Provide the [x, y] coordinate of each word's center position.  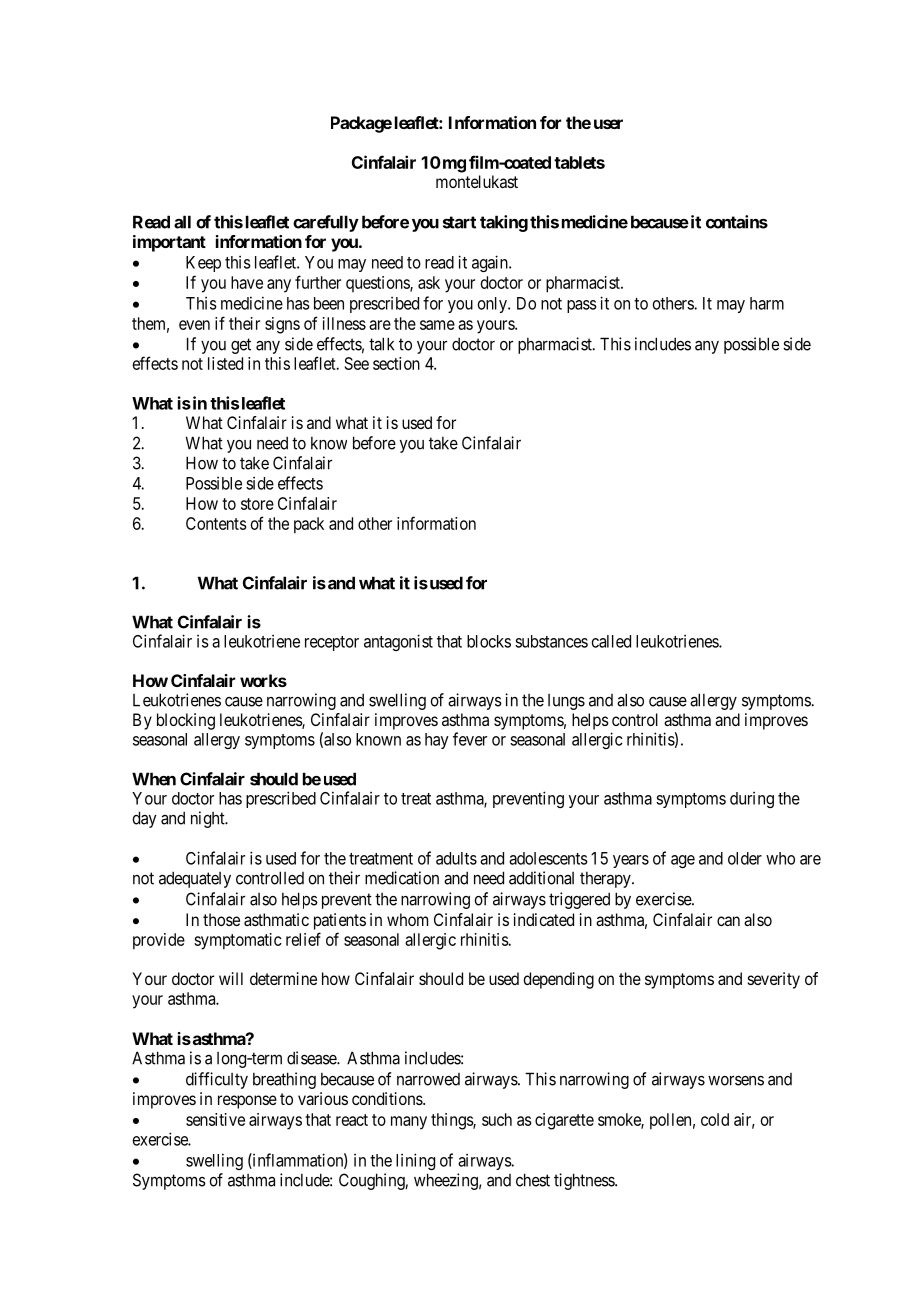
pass [582, 306]
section [396, 363]
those [221, 919]
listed [225, 363]
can [728, 921]
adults [456, 858]
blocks [489, 641]
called [611, 641]
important [169, 243]
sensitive [215, 1119]
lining [415, 1161]
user [608, 124]
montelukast [477, 181]
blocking [186, 721]
